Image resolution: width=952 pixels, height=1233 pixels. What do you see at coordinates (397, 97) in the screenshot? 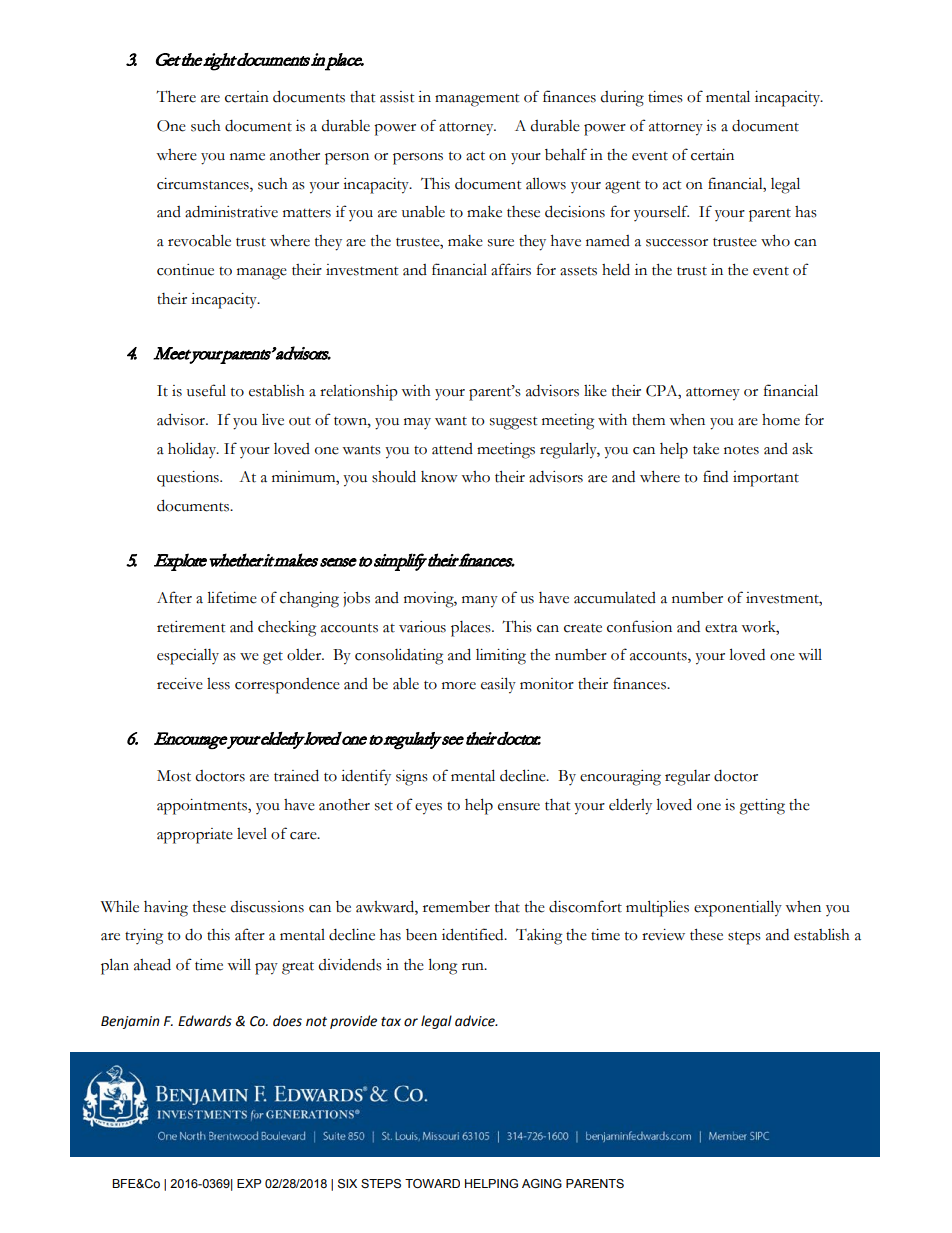
I see `assist` at bounding box center [397, 97].
